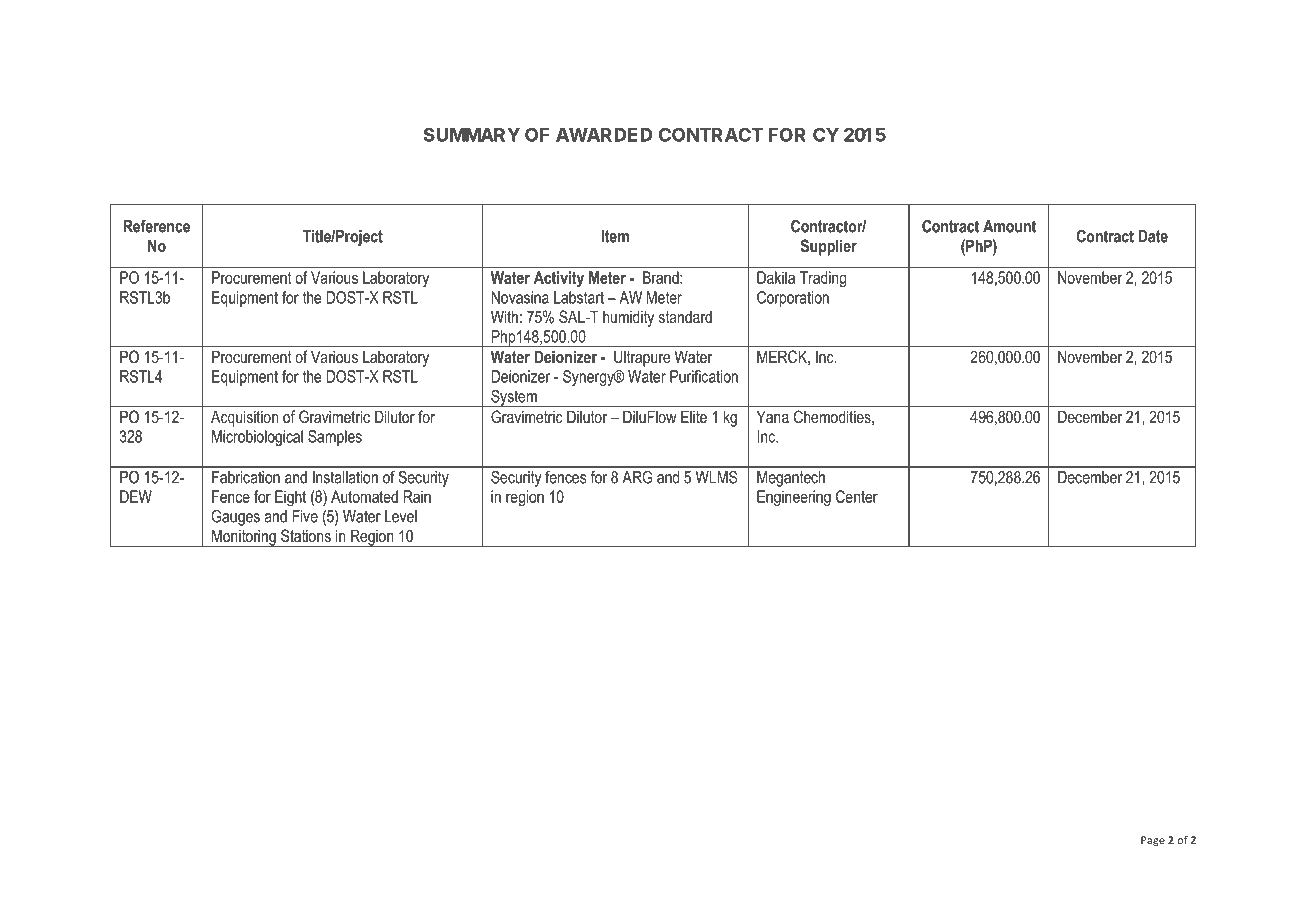 Image resolution: width=1308 pixels, height=924 pixels. Describe the element at coordinates (244, 538) in the page. I see `Monitoring` at that location.
